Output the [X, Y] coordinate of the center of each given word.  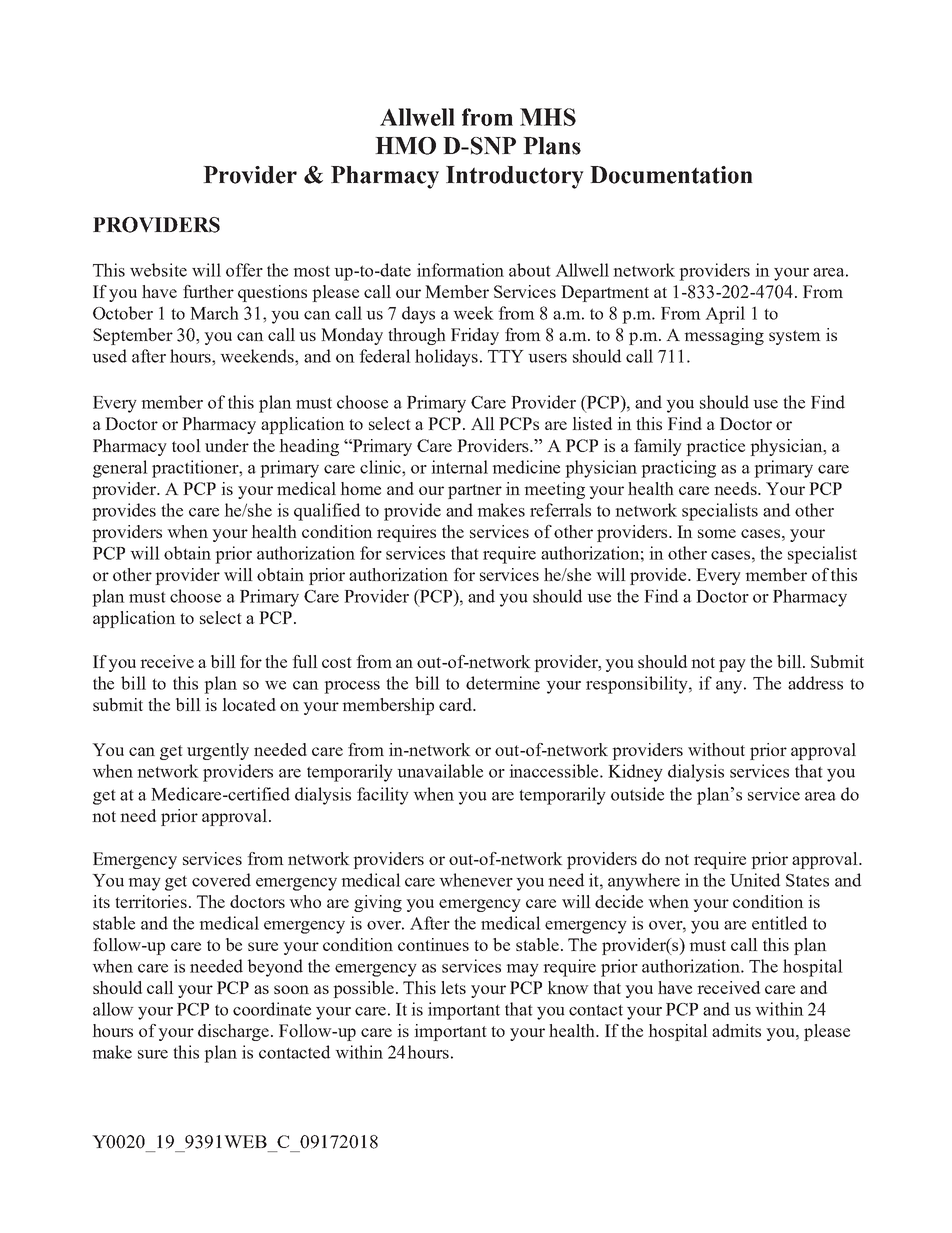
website [158, 270]
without [716, 749]
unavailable [440, 771]
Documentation [671, 175]
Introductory [515, 177]
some [717, 533]
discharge [233, 1032]
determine [503, 683]
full [305, 661]
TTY [506, 356]
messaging [724, 336]
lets [453, 987]
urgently [218, 751]
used [109, 356]
